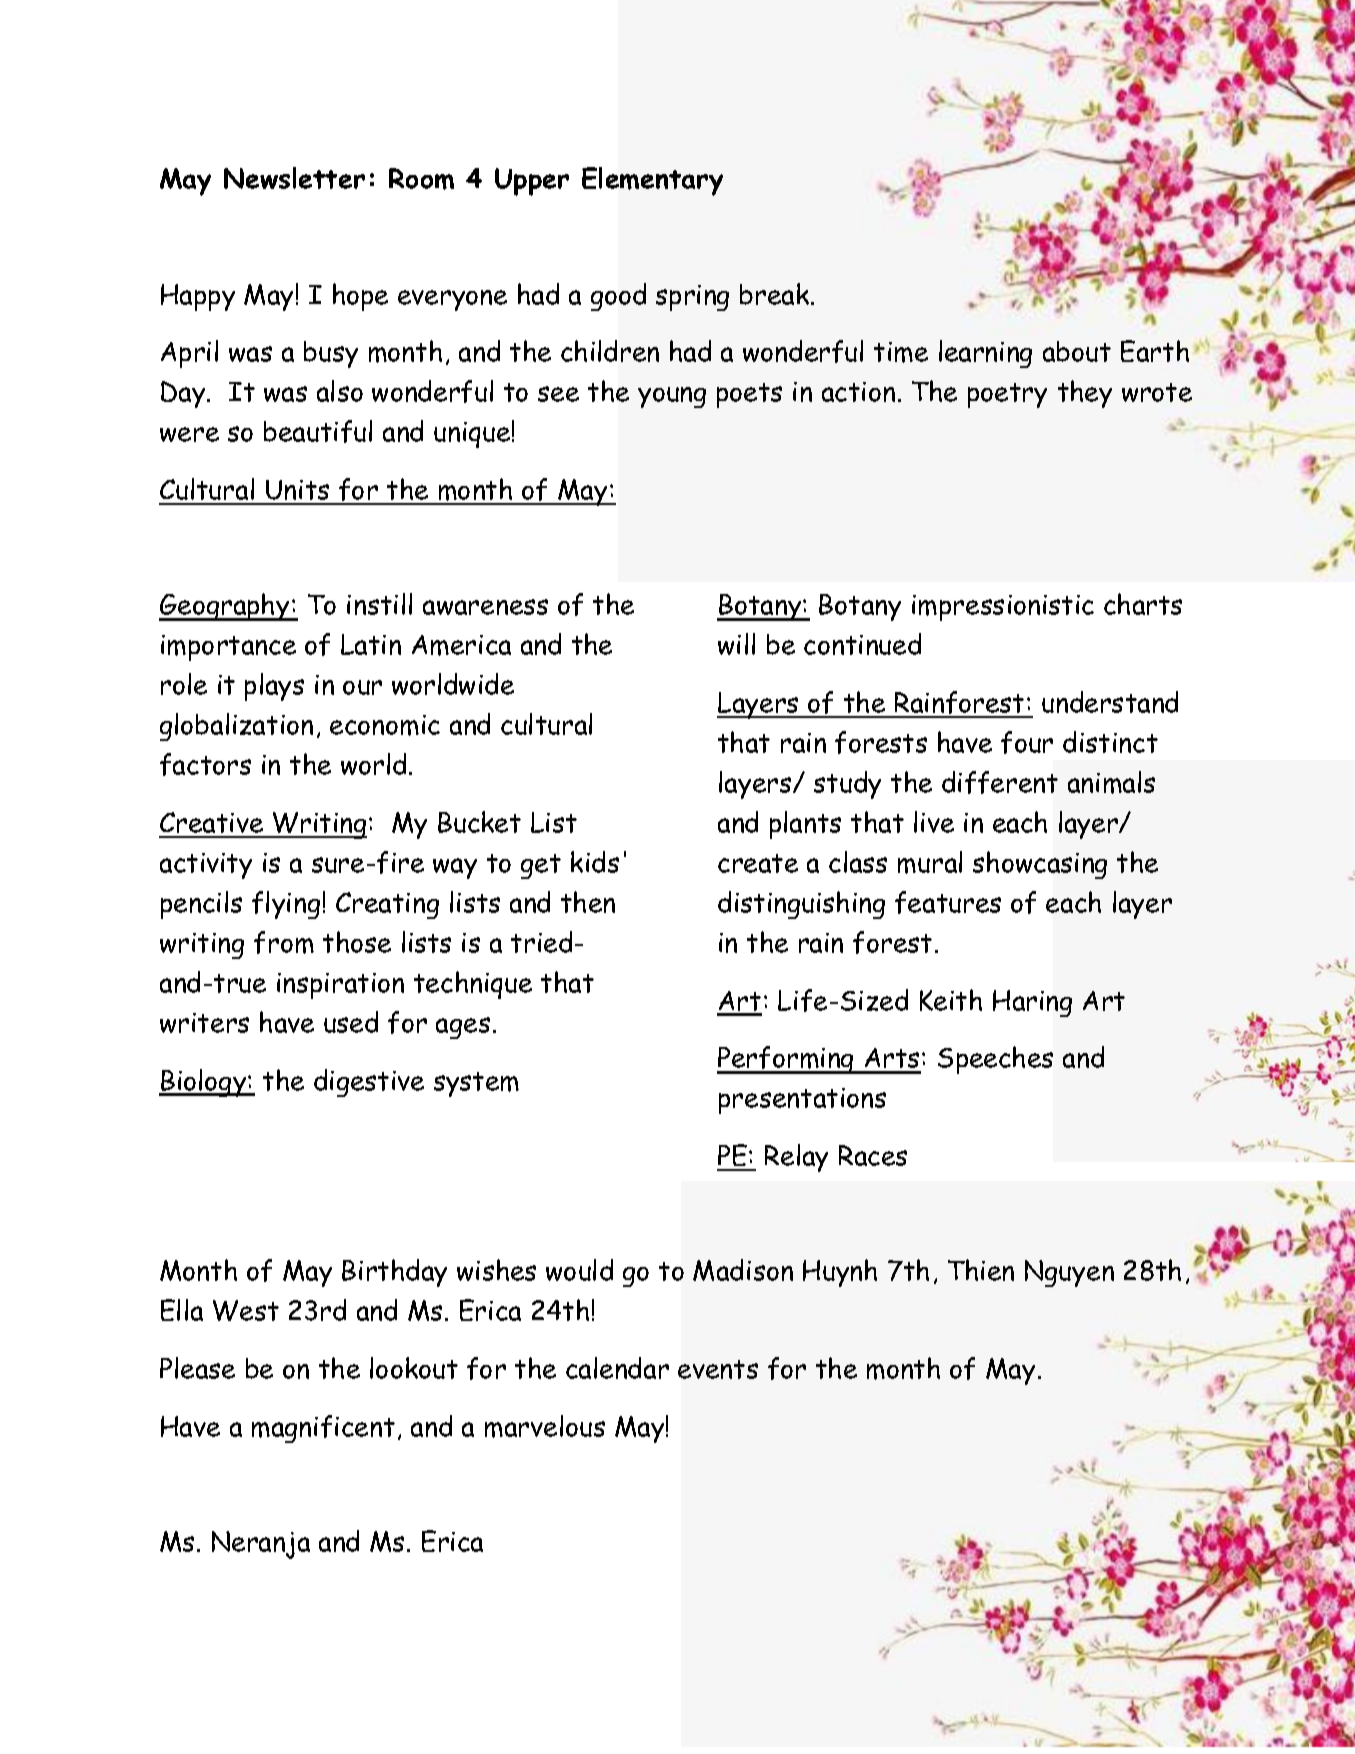 The width and height of the page is (1355, 1754). I want to click on magnificent, so click(323, 1429).
